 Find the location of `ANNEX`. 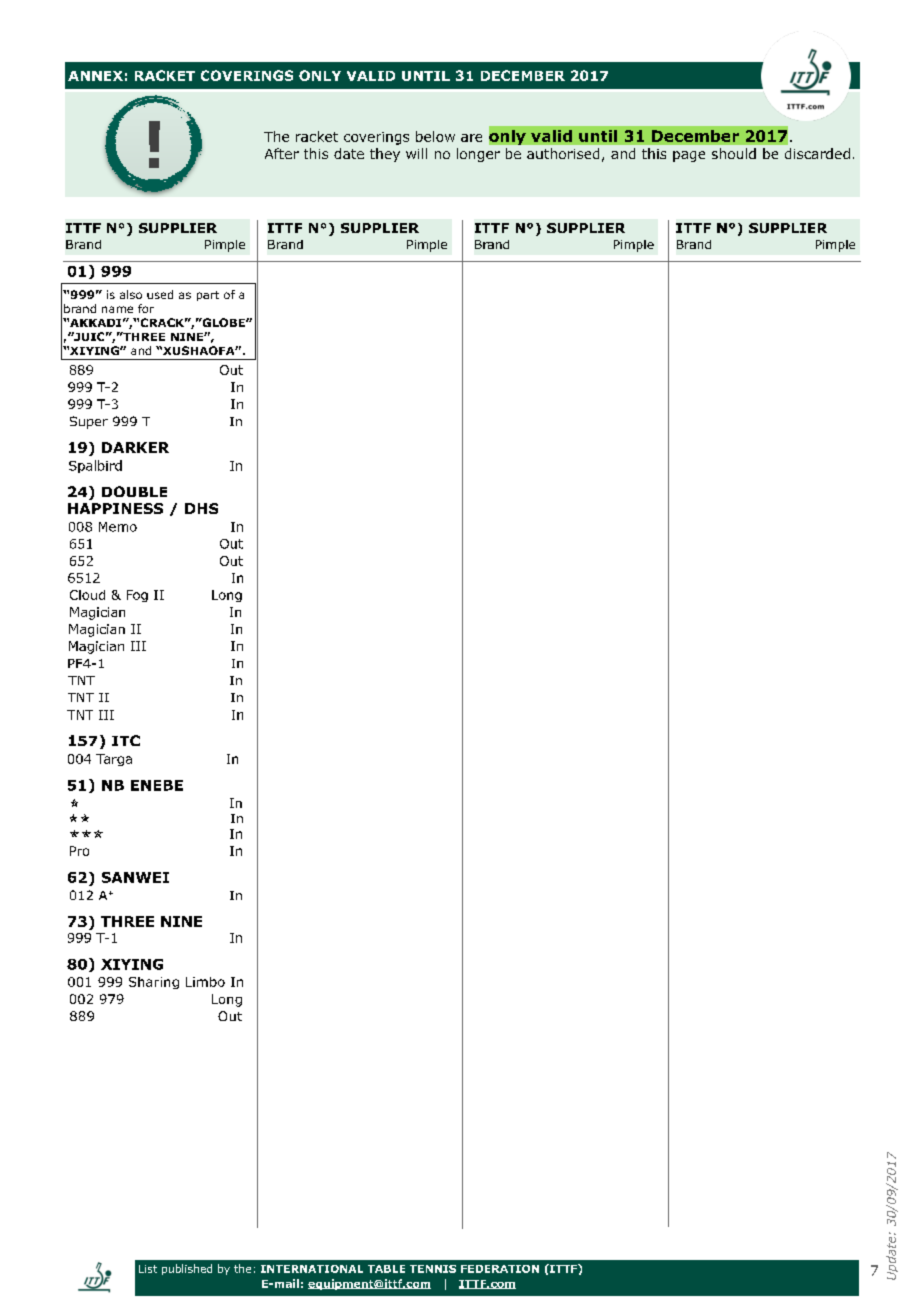

ANNEX is located at coordinates (95, 76).
